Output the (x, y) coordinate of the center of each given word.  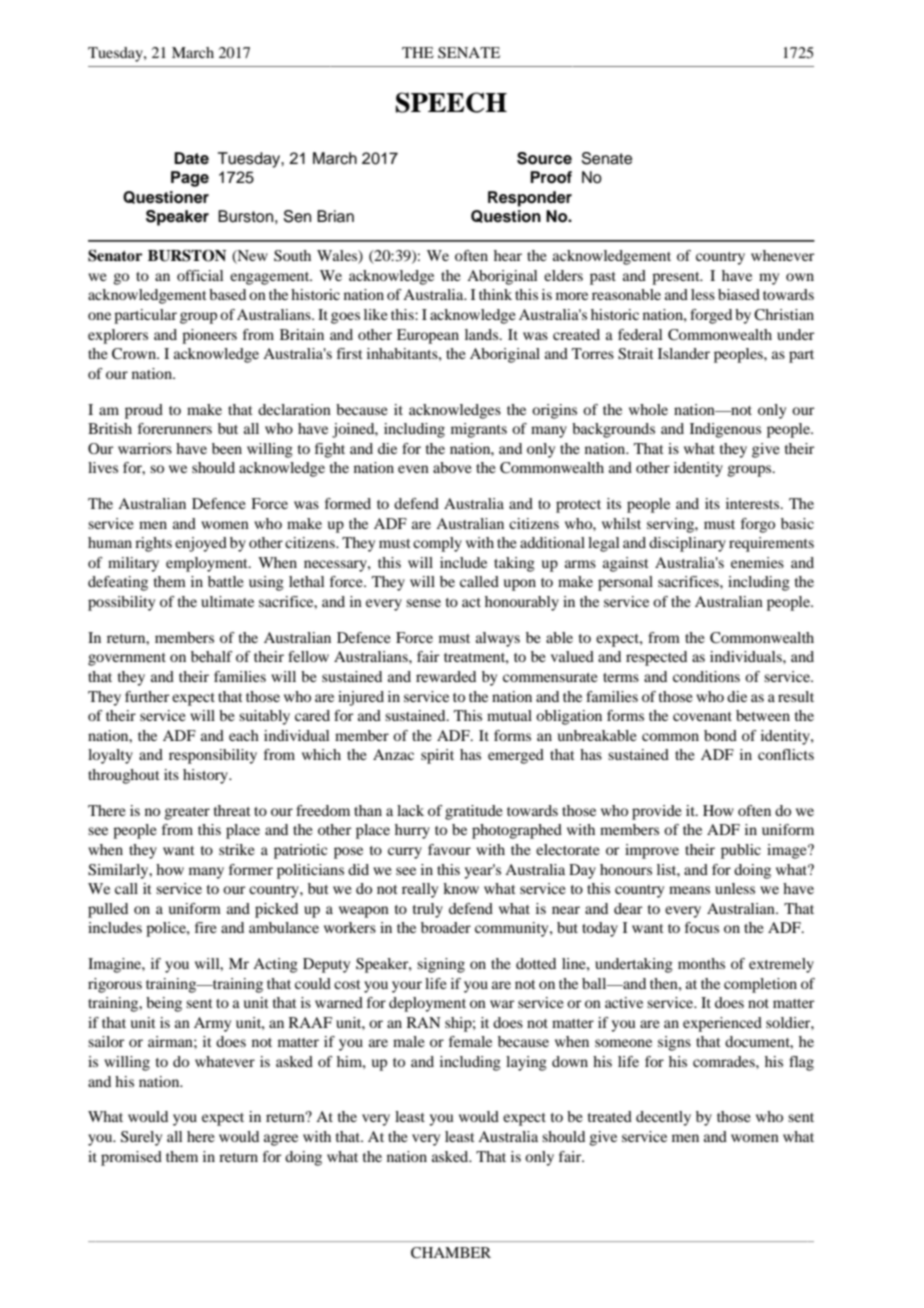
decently (663, 1118)
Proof (551, 177)
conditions (706, 676)
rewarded (446, 676)
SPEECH (451, 102)
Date (191, 158)
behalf (212, 656)
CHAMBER (451, 1253)
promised (131, 1158)
